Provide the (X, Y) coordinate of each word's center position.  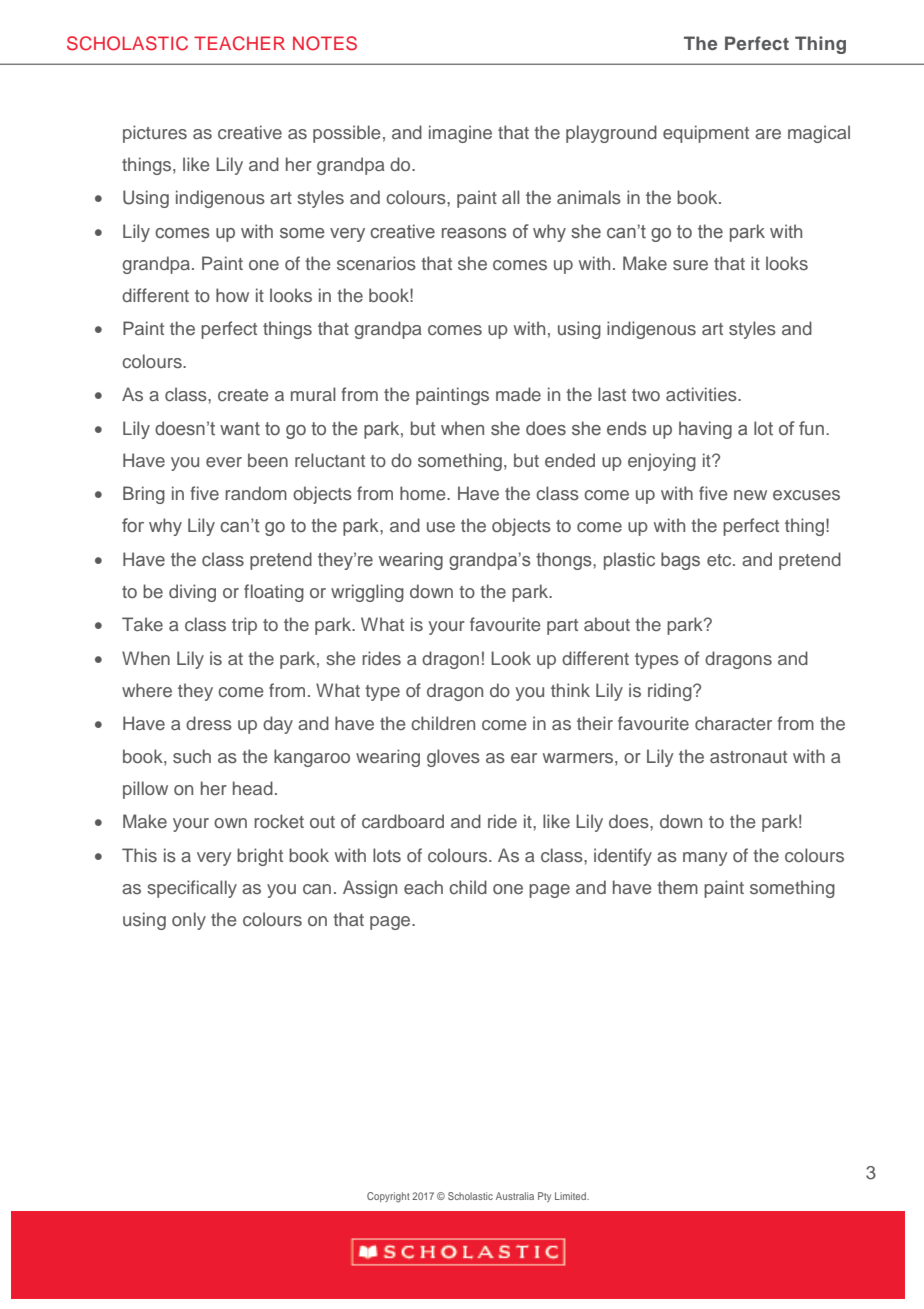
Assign (370, 889)
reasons (474, 233)
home (424, 493)
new (750, 495)
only (189, 921)
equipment (706, 134)
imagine (460, 134)
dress (209, 723)
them (677, 887)
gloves (453, 758)
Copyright (388, 1197)
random (256, 493)
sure (690, 265)
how (232, 295)
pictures (155, 134)
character (733, 723)
